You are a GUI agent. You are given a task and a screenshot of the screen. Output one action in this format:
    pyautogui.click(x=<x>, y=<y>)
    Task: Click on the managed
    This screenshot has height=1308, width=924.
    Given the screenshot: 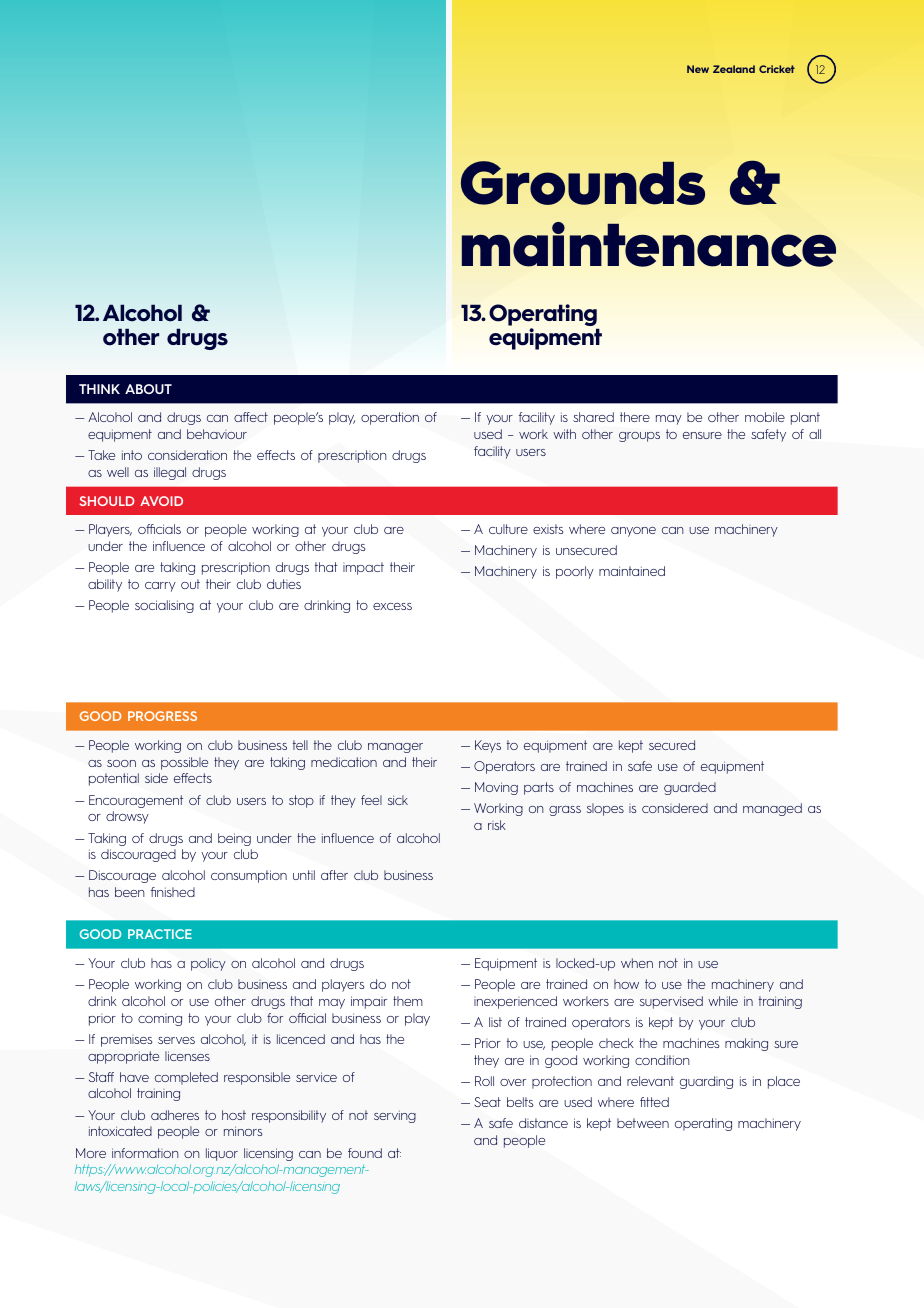 What is the action you would take?
    pyautogui.click(x=772, y=809)
